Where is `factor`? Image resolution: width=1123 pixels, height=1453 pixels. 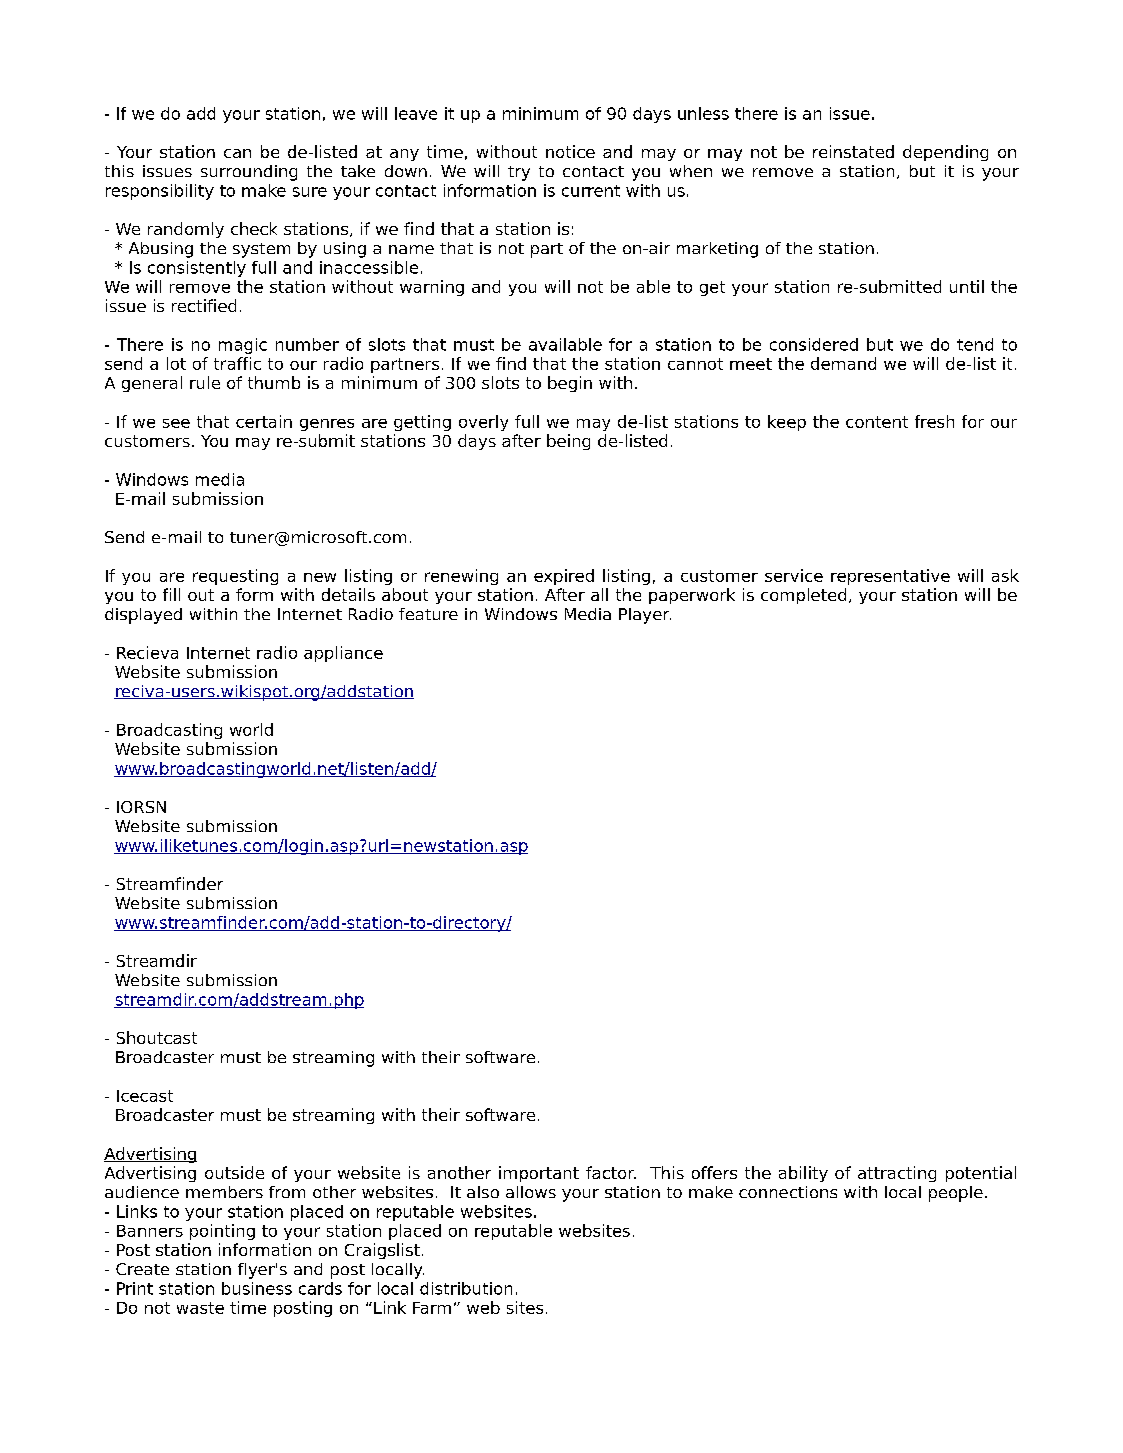
factor is located at coordinates (611, 1172).
